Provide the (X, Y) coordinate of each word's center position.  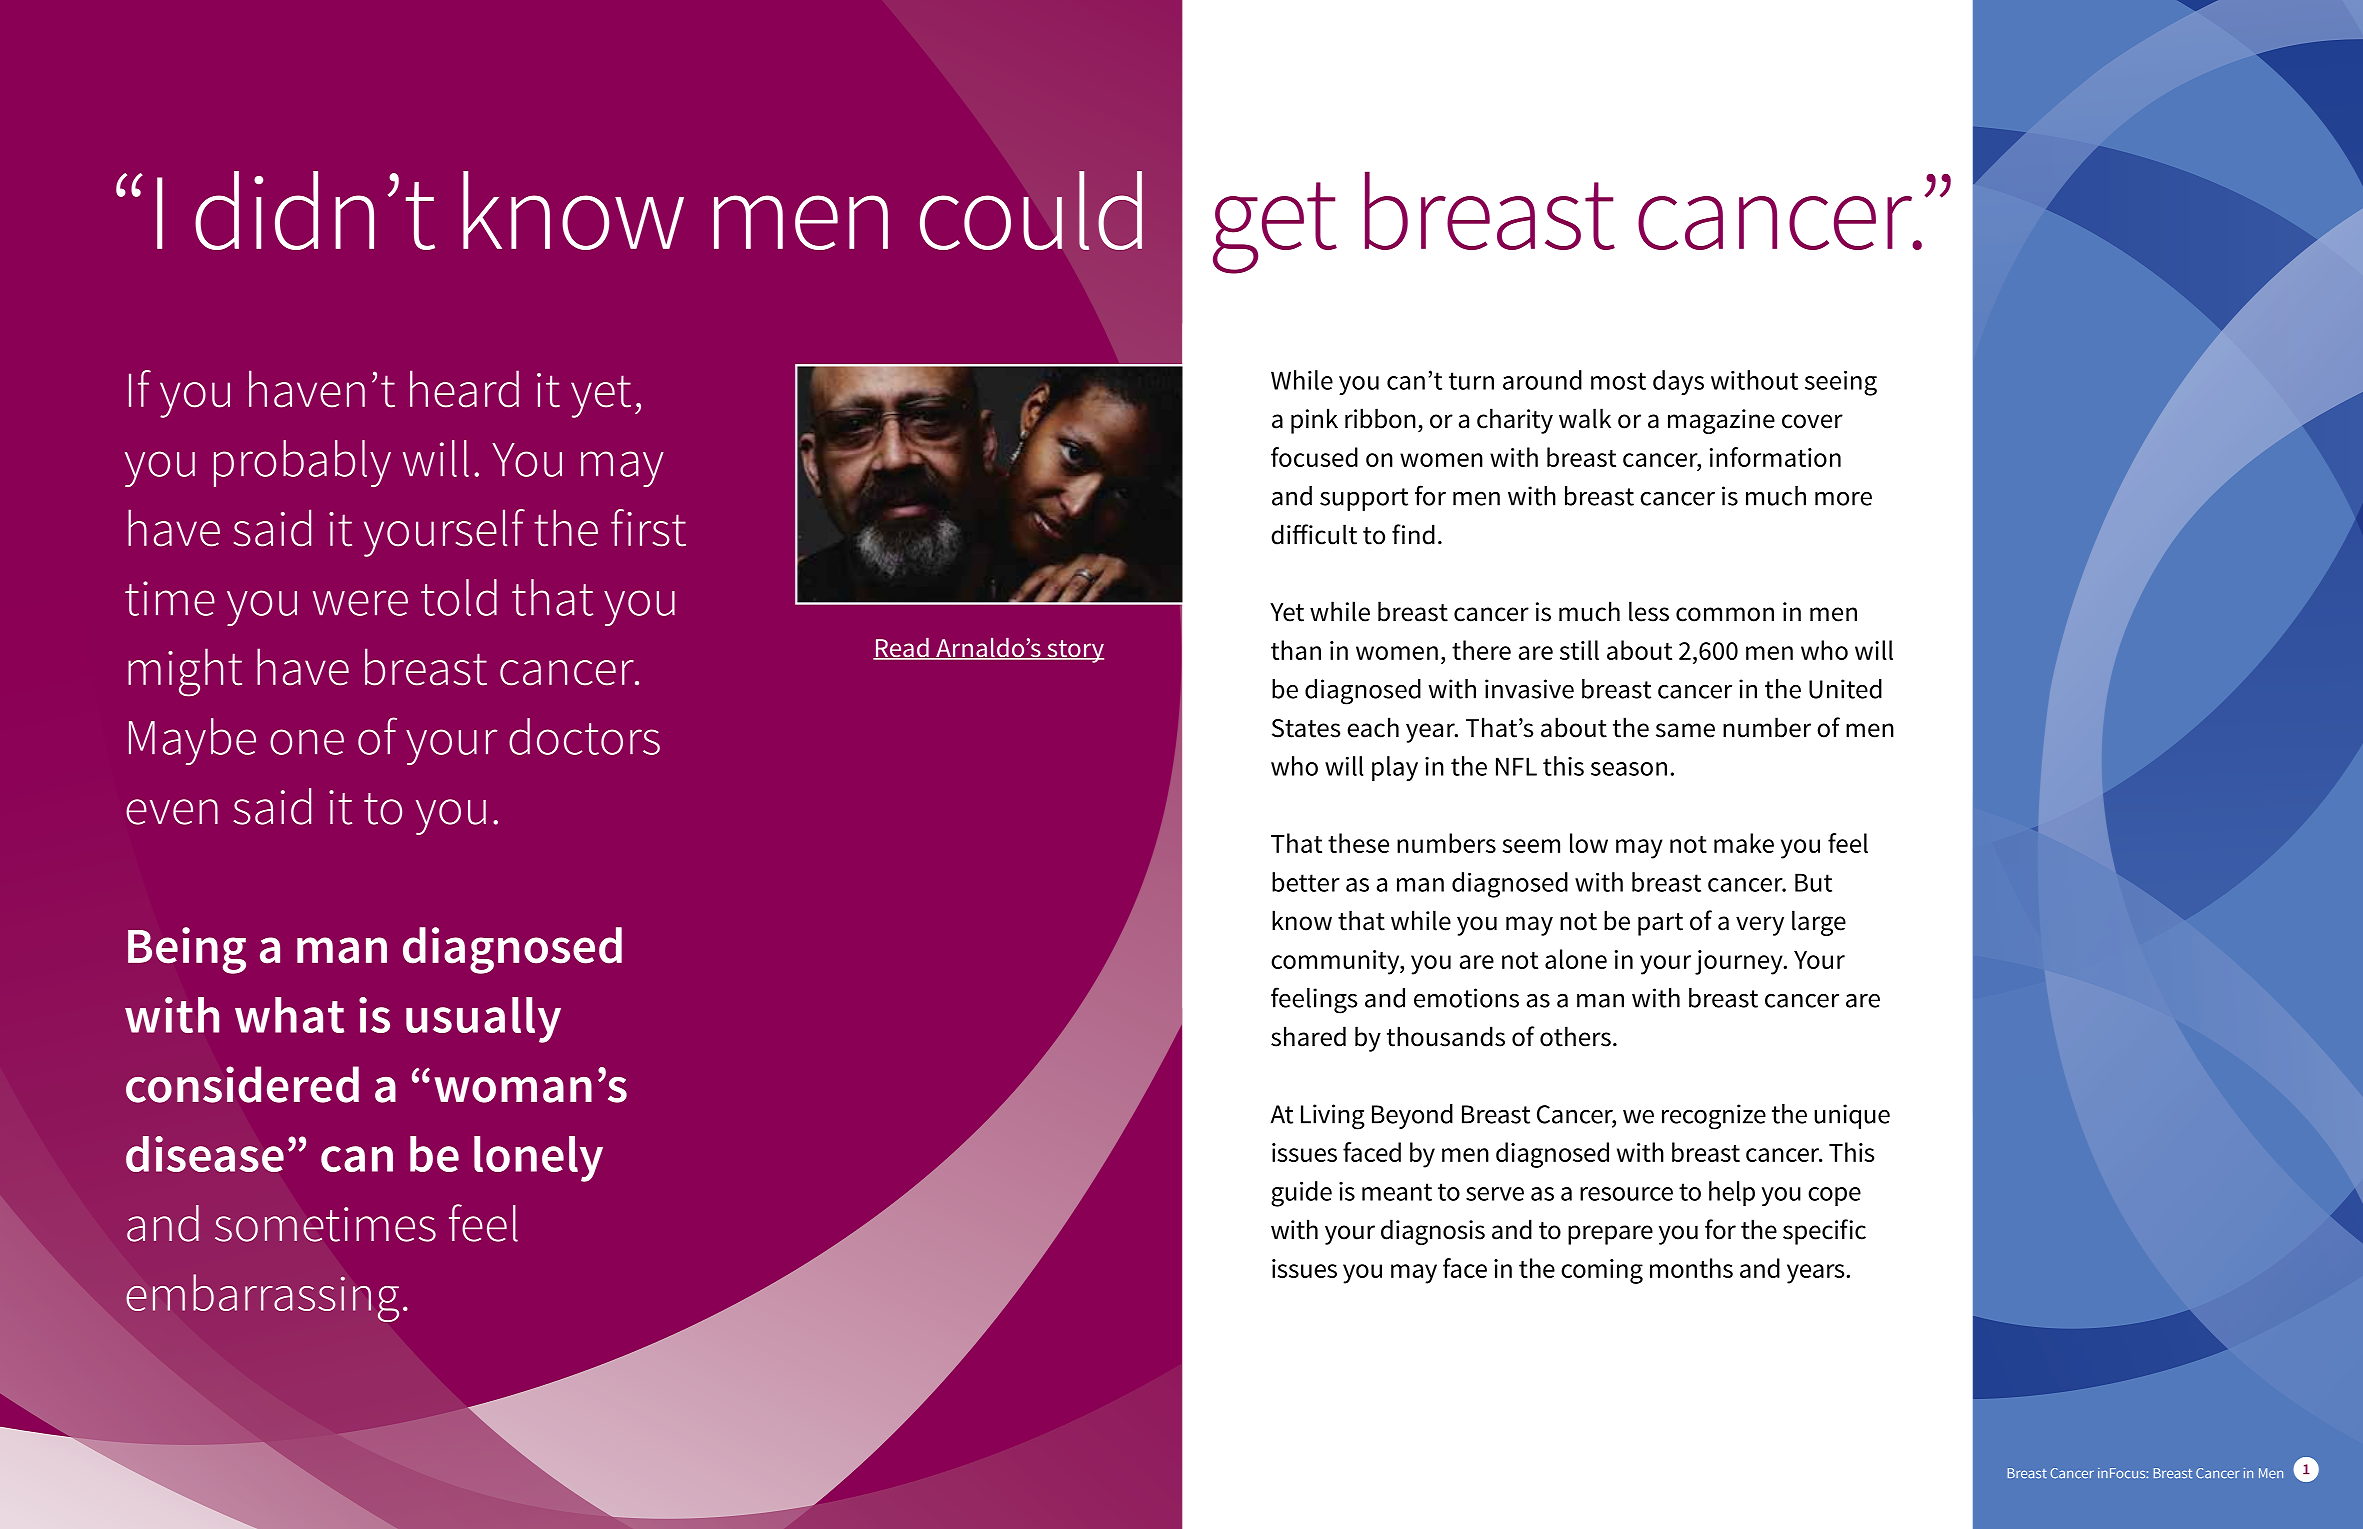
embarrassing (262, 1298)
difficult (1314, 534)
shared (1308, 1036)
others (1575, 1036)
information (1775, 457)
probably (302, 463)
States (1306, 728)
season (1629, 769)
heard (464, 389)
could (1031, 210)
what (289, 1015)
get (1275, 228)
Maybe (192, 741)
